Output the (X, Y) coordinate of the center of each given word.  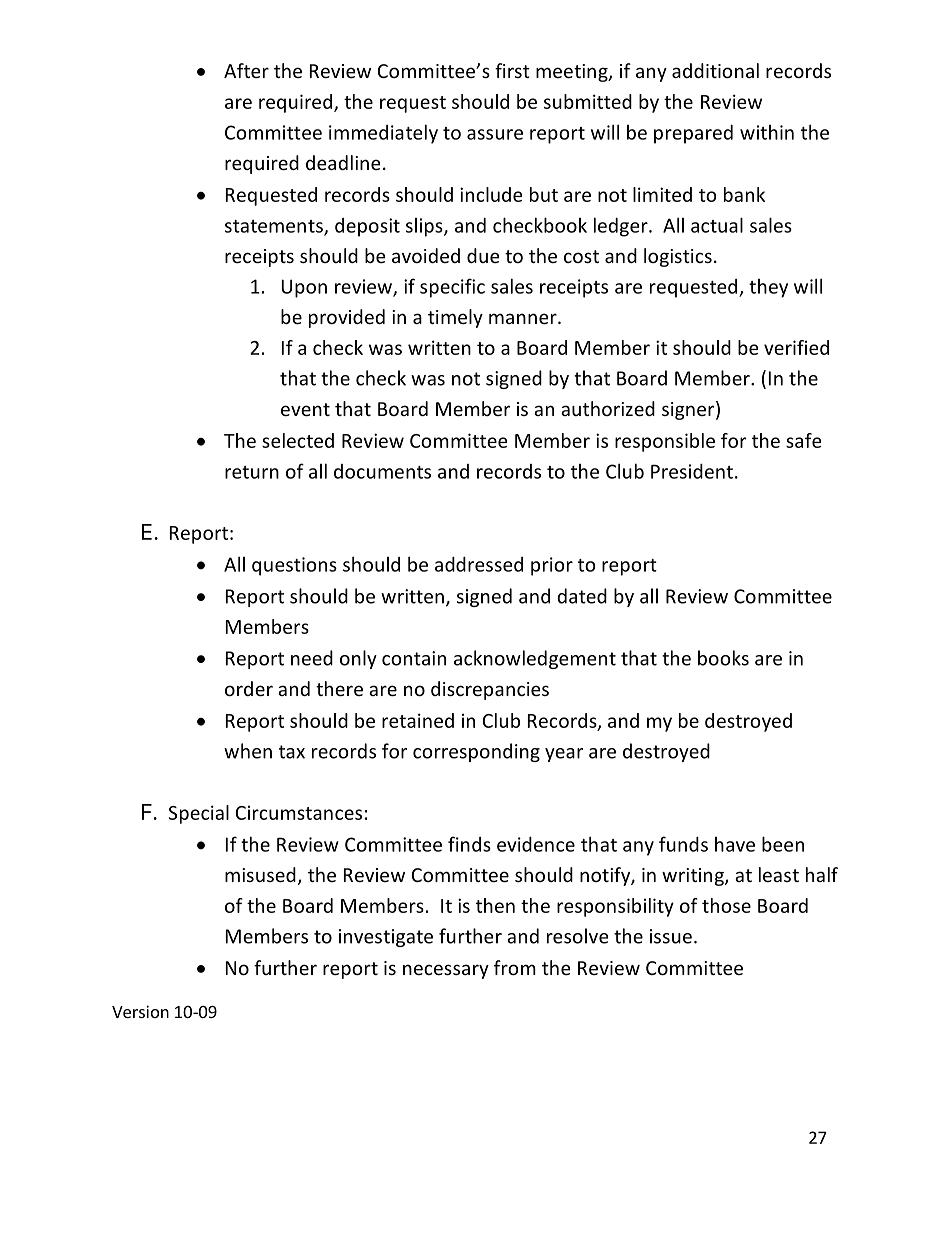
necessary (446, 971)
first (512, 70)
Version (140, 1011)
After (246, 70)
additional (715, 70)
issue (671, 936)
